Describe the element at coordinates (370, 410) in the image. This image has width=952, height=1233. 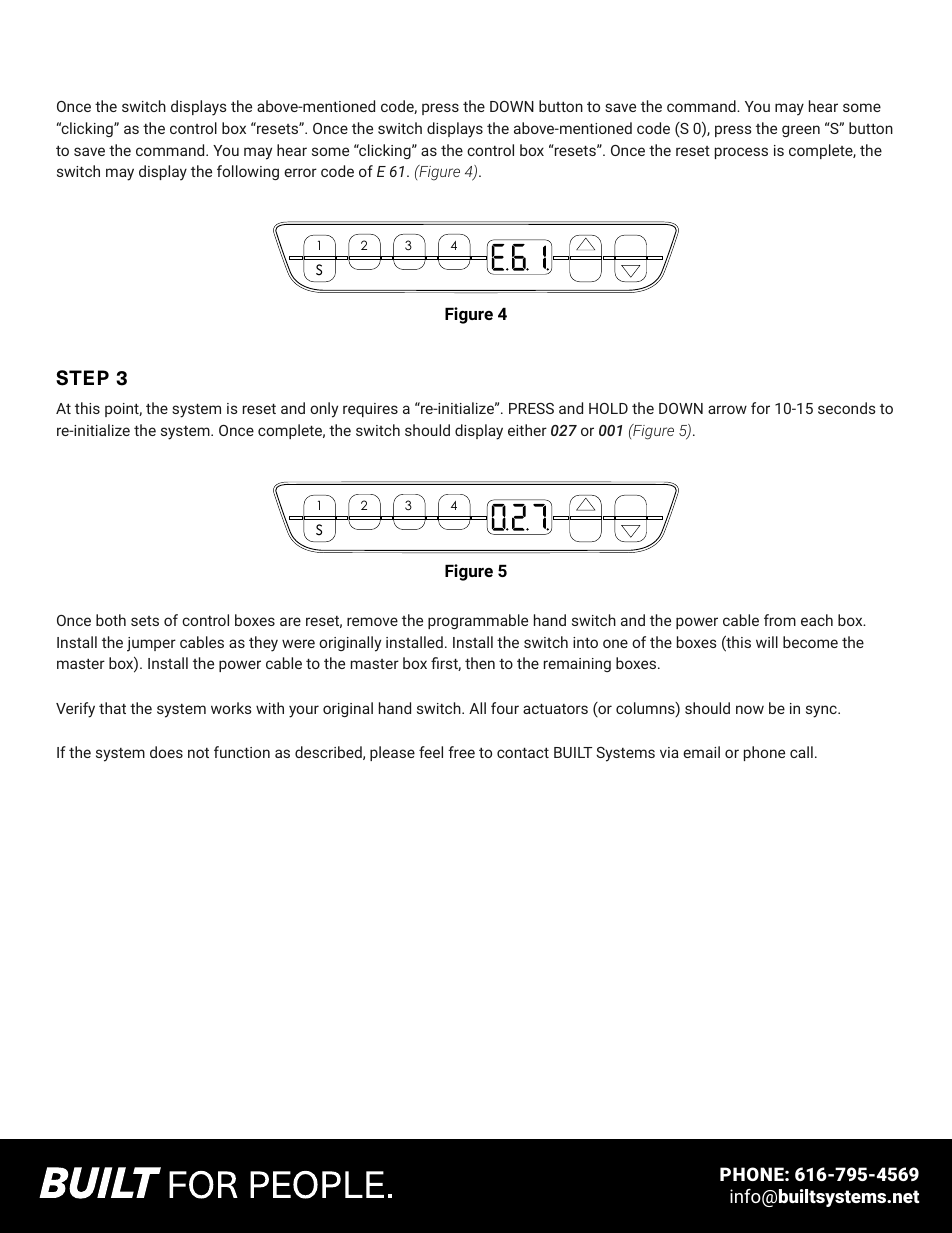
I see `requires` at that location.
